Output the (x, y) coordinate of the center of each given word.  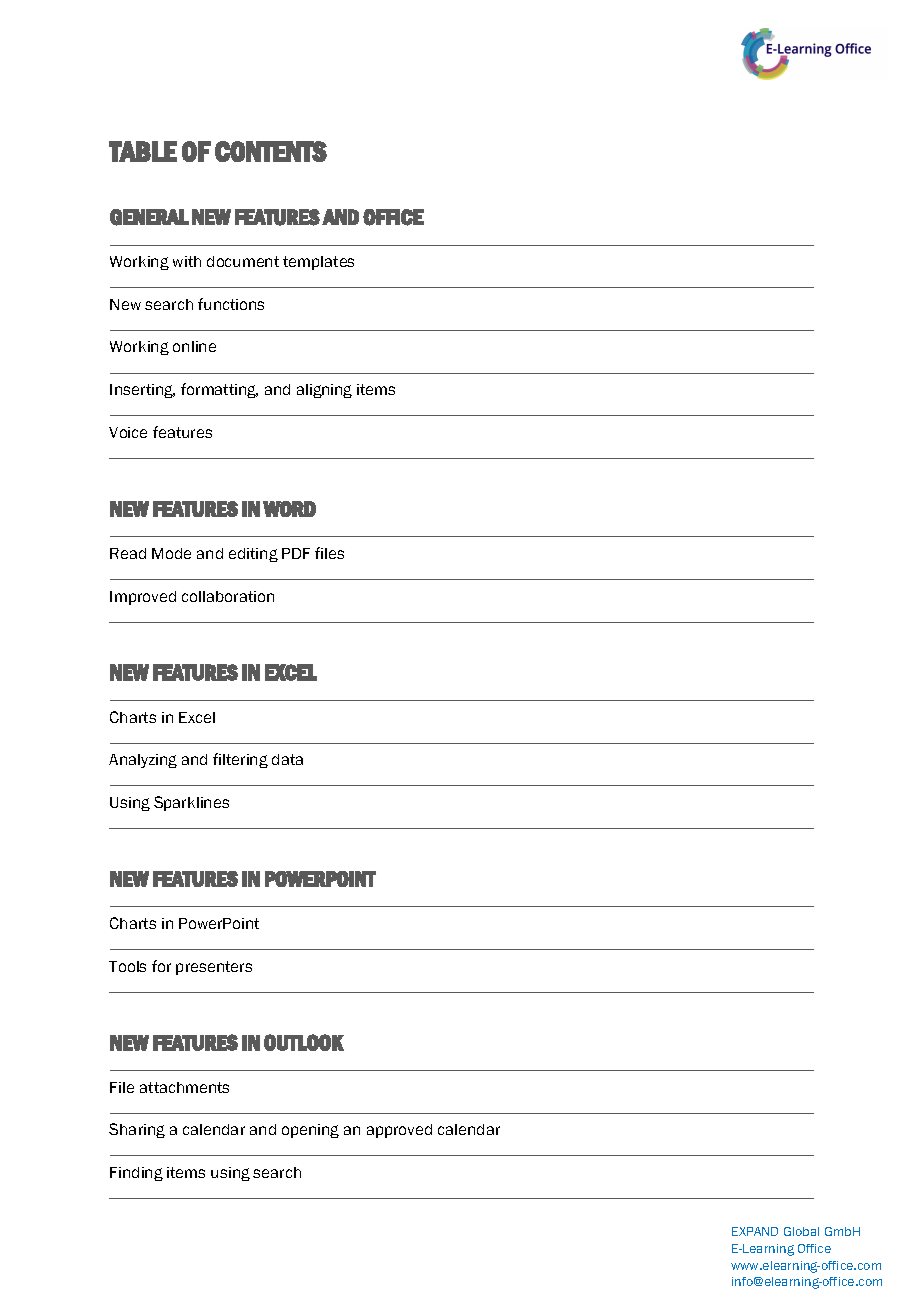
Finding (136, 1174)
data (287, 759)
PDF (296, 553)
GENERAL (149, 217)
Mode (171, 553)
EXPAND (755, 1231)
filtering (240, 760)
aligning (324, 391)
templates (318, 263)
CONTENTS (271, 151)
